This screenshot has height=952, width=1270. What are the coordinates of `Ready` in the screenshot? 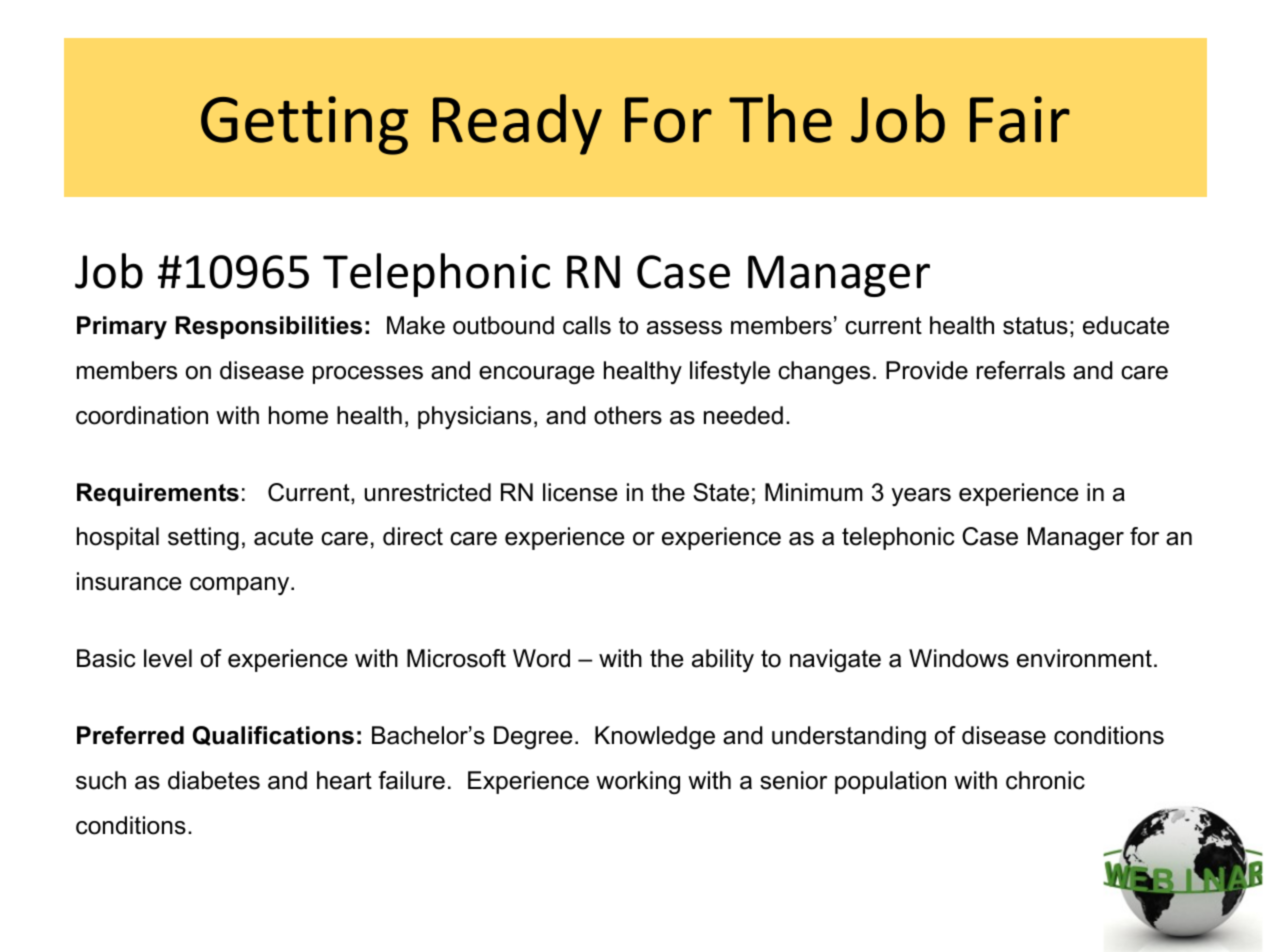 It's located at (517, 124).
